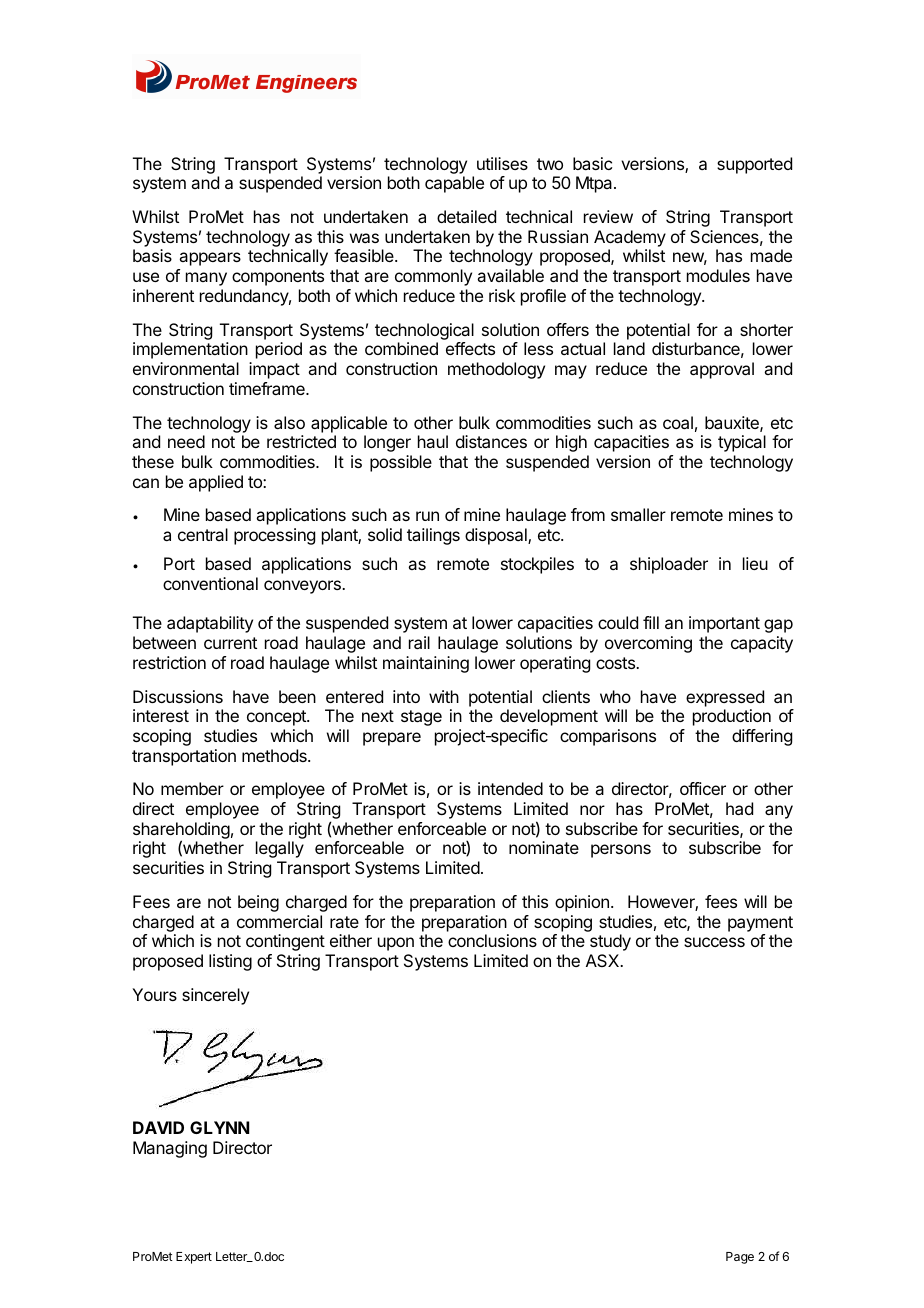 The width and height of the screenshot is (924, 1308). I want to click on Academy, so click(630, 238).
